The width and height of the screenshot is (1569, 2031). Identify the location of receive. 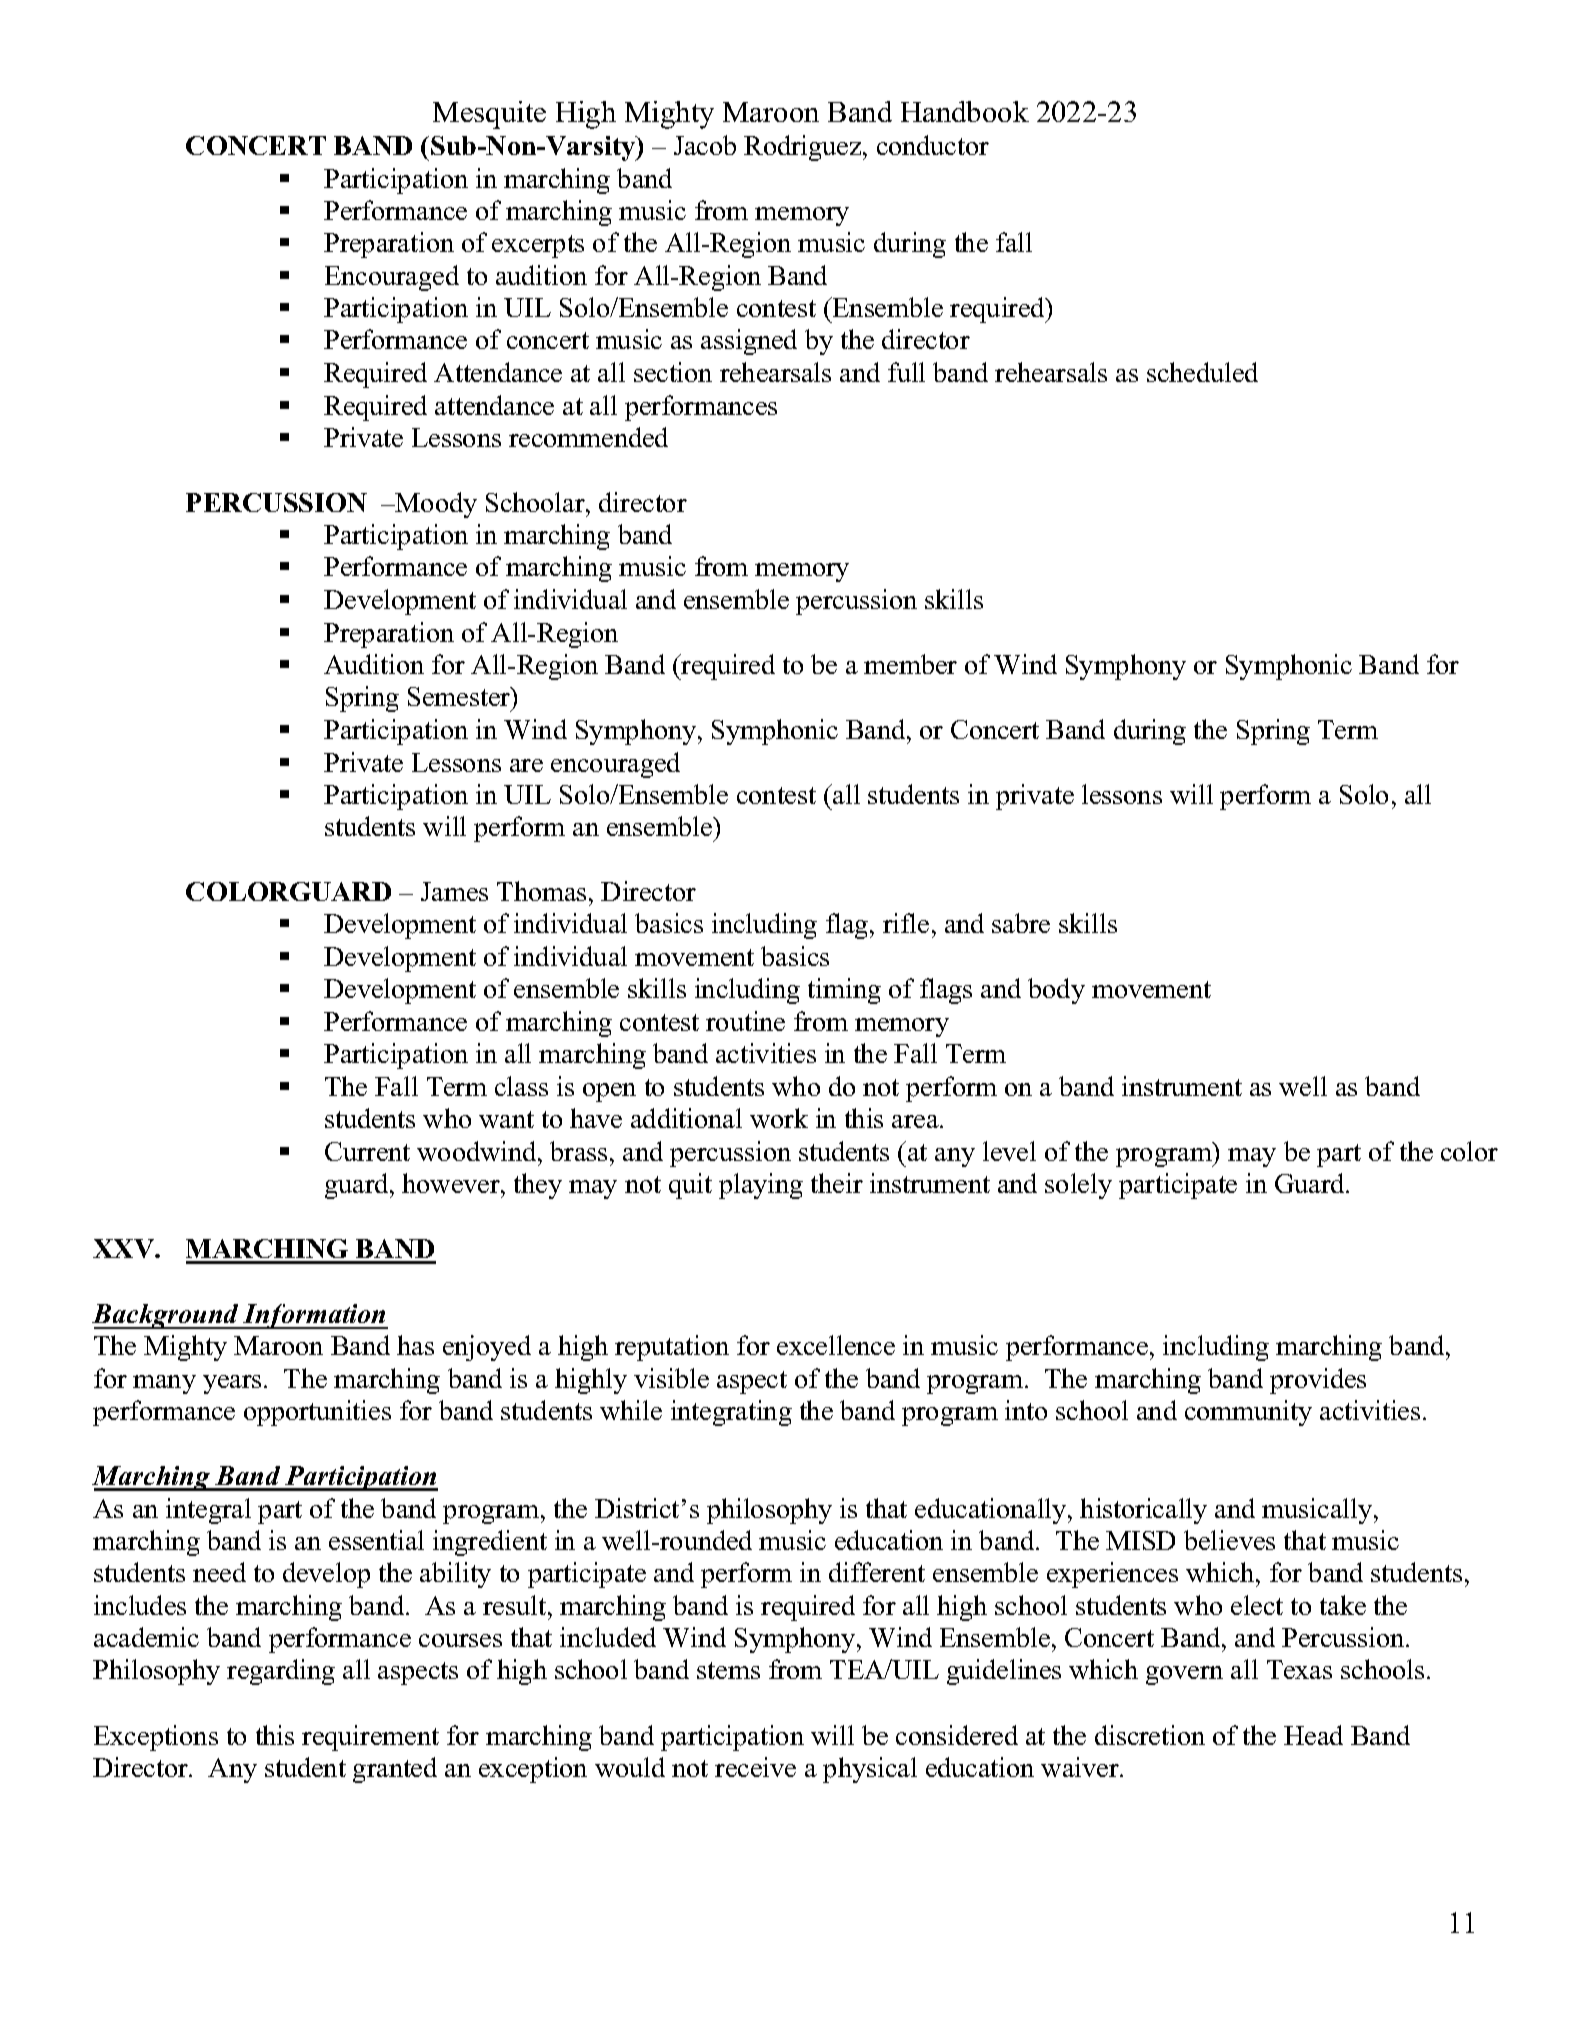
(755, 1767).
